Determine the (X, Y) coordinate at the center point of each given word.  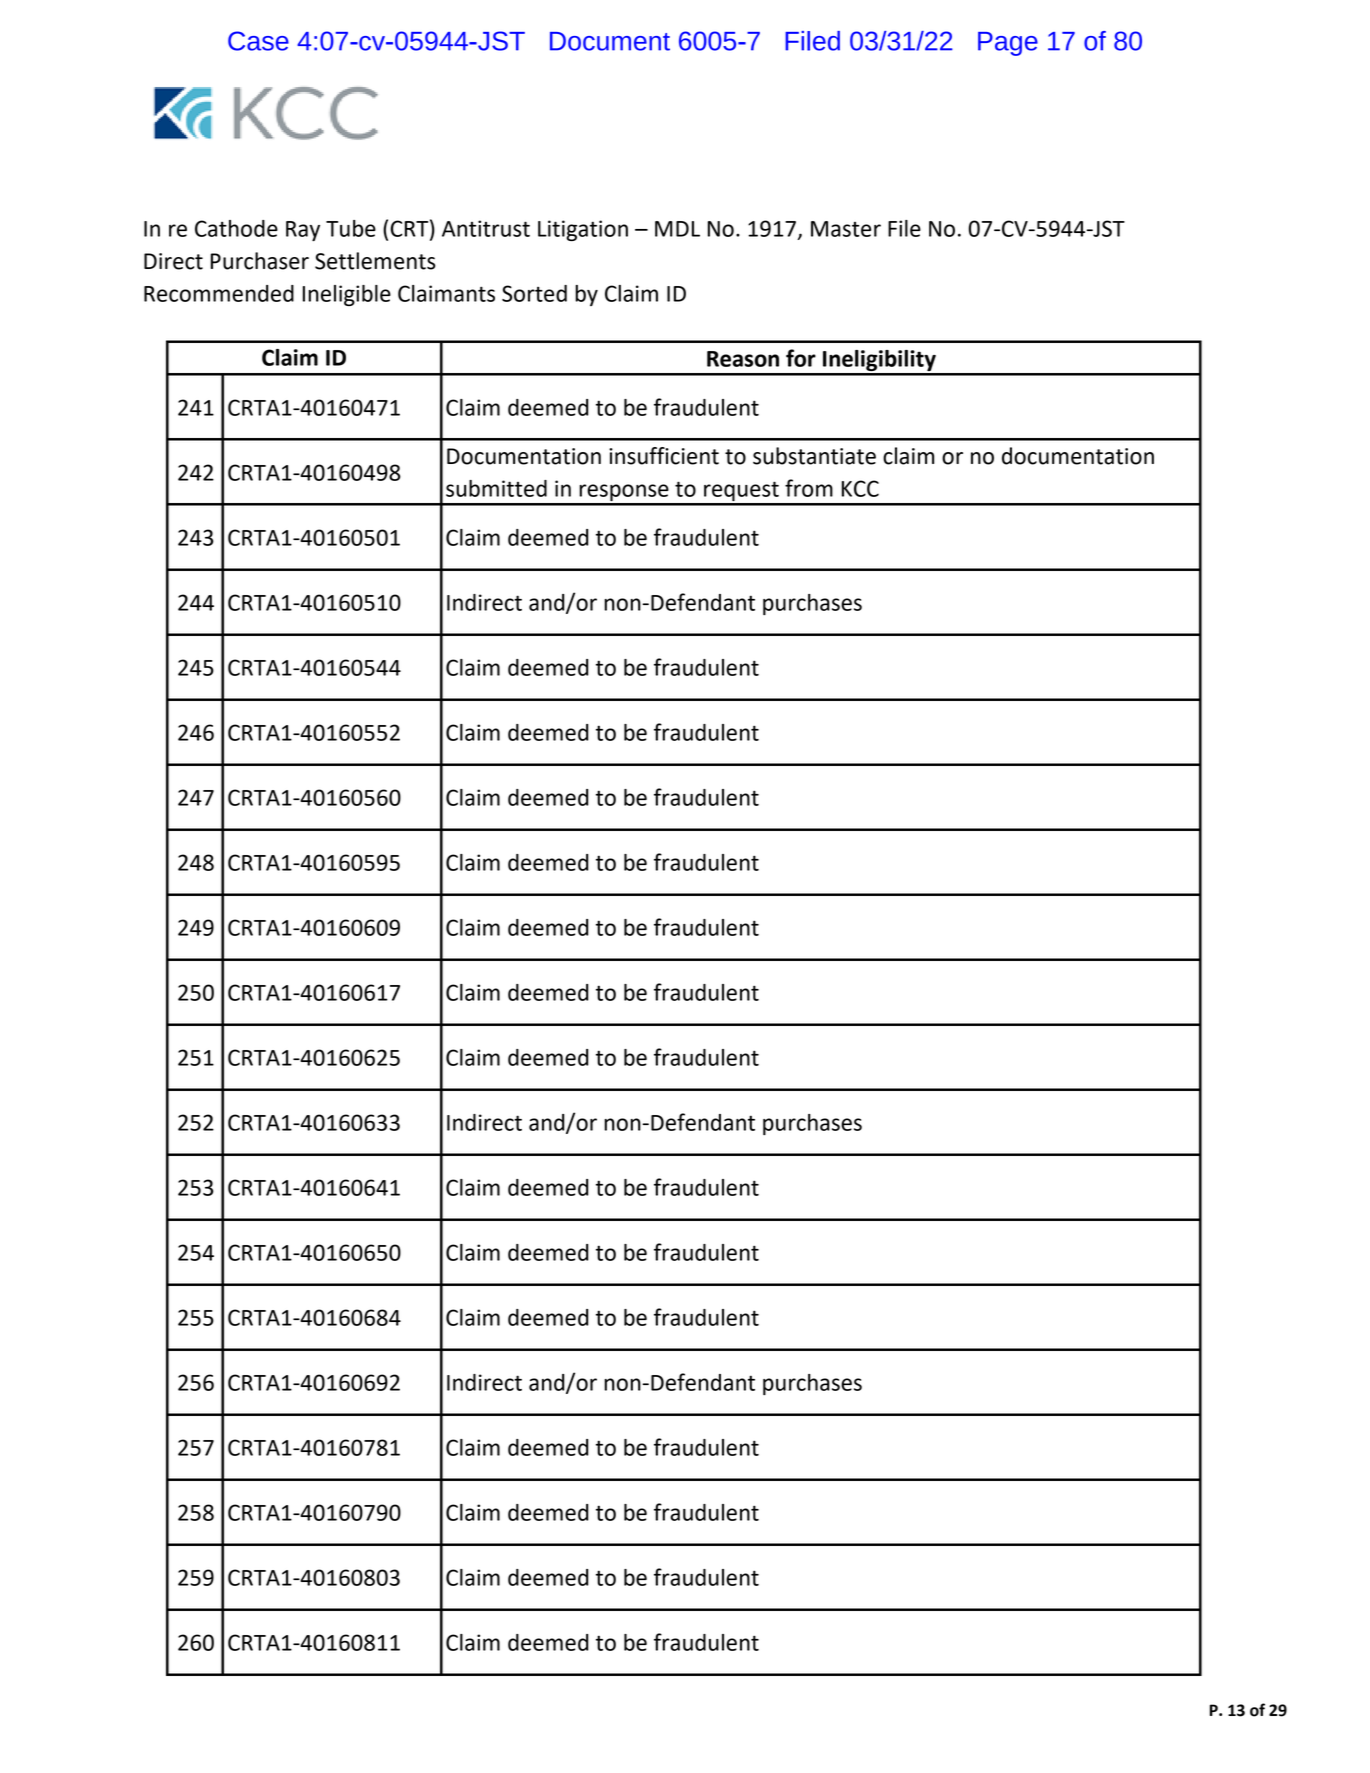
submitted (496, 488)
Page (1008, 44)
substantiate (814, 456)
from (809, 488)
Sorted (534, 293)
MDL (677, 229)
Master (846, 229)
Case (258, 41)
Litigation (583, 230)
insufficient (664, 456)
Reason (743, 359)
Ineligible (347, 295)
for (801, 358)
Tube (351, 228)
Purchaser (260, 261)
